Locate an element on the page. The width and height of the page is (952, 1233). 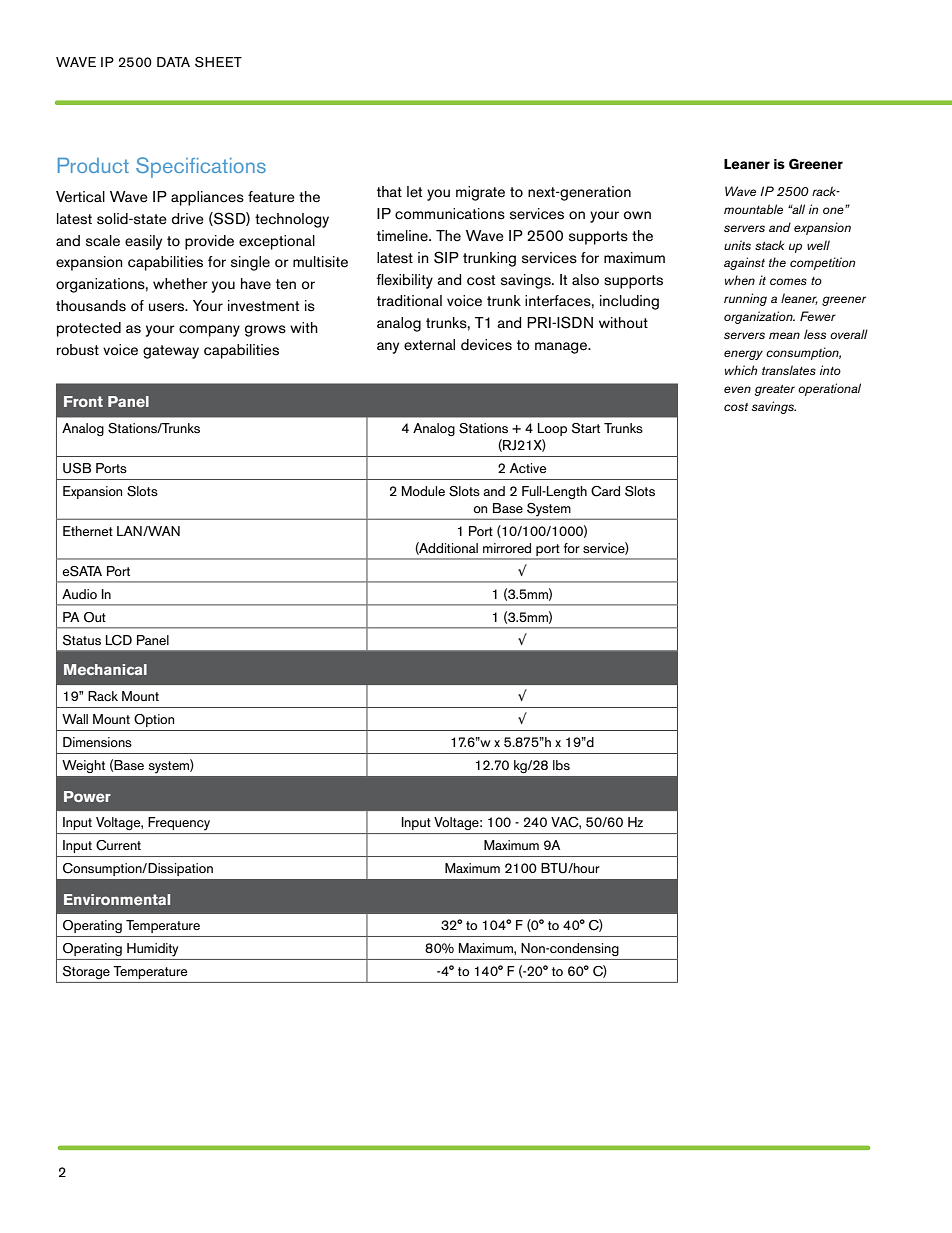
migrate is located at coordinates (480, 193).
